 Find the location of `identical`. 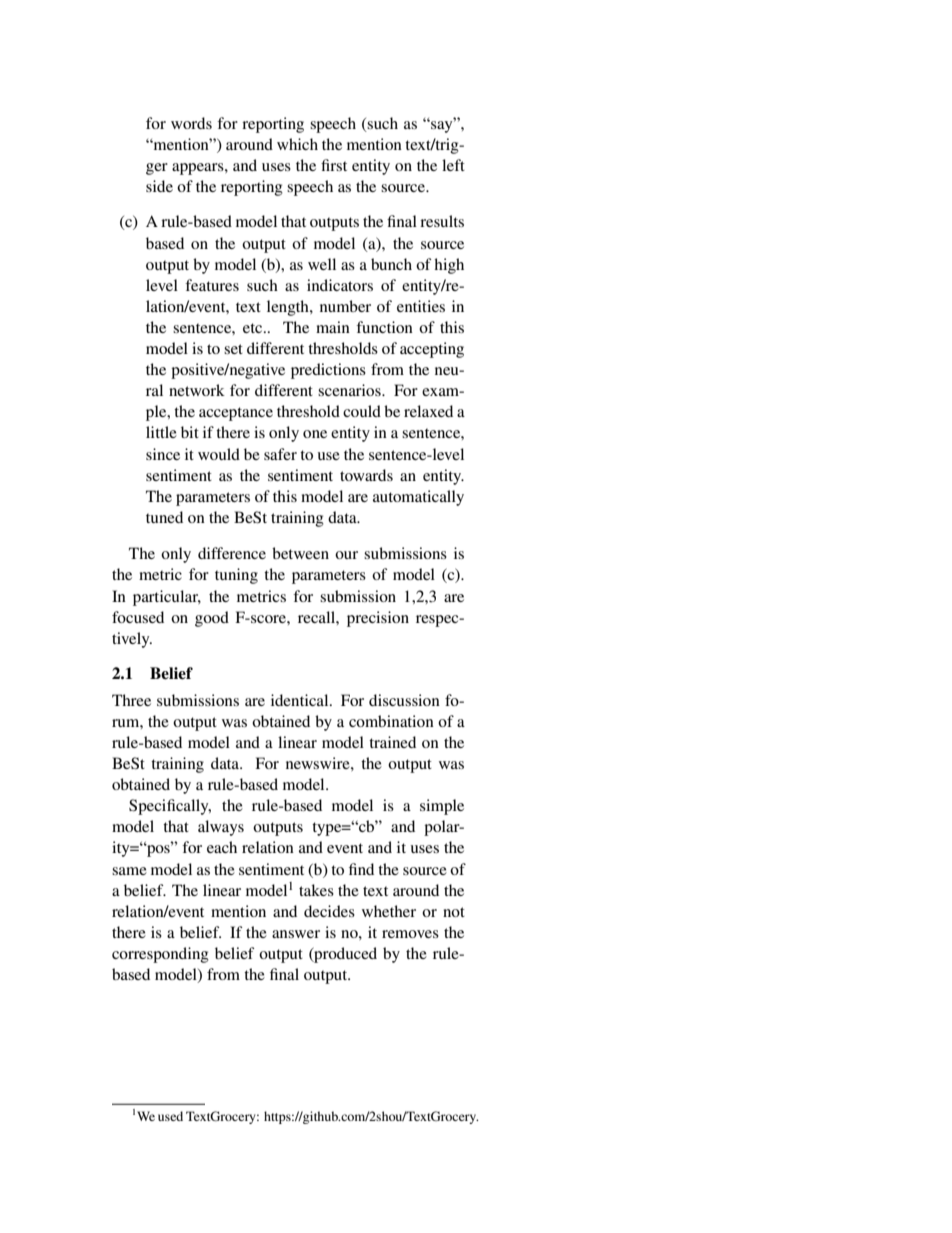

identical is located at coordinates (301, 700).
